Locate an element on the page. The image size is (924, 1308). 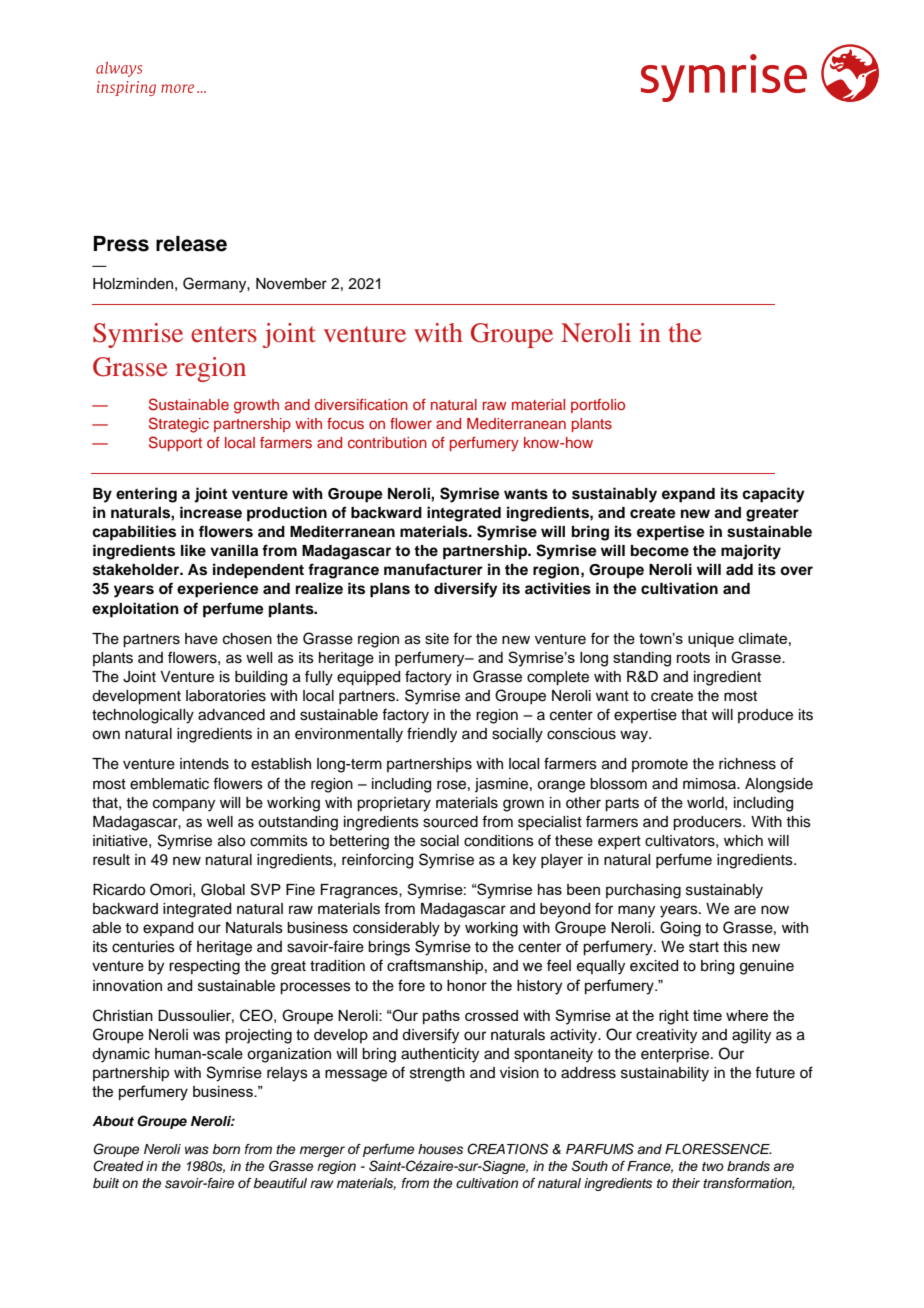
release is located at coordinates (191, 244).
